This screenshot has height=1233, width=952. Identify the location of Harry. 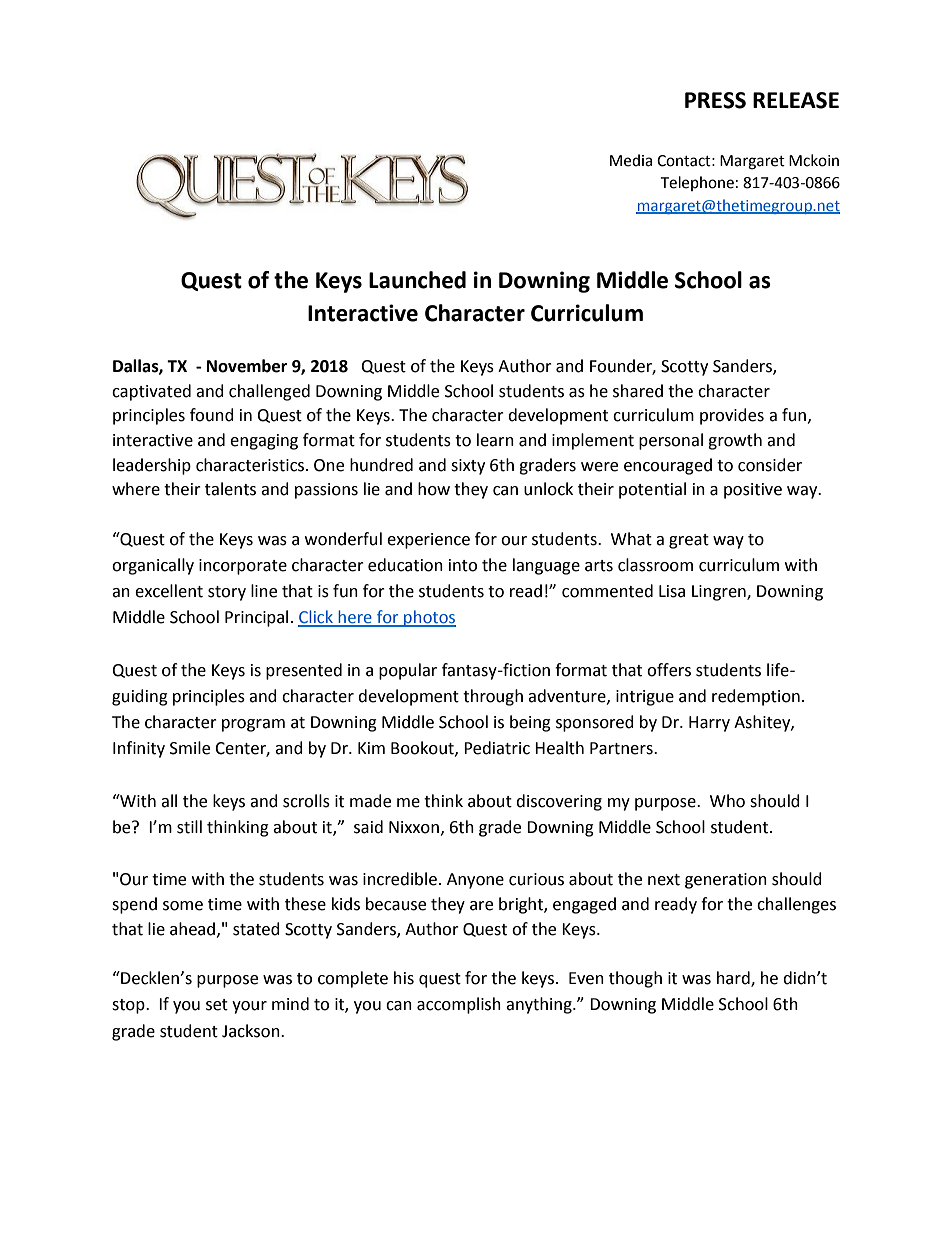
(709, 724).
